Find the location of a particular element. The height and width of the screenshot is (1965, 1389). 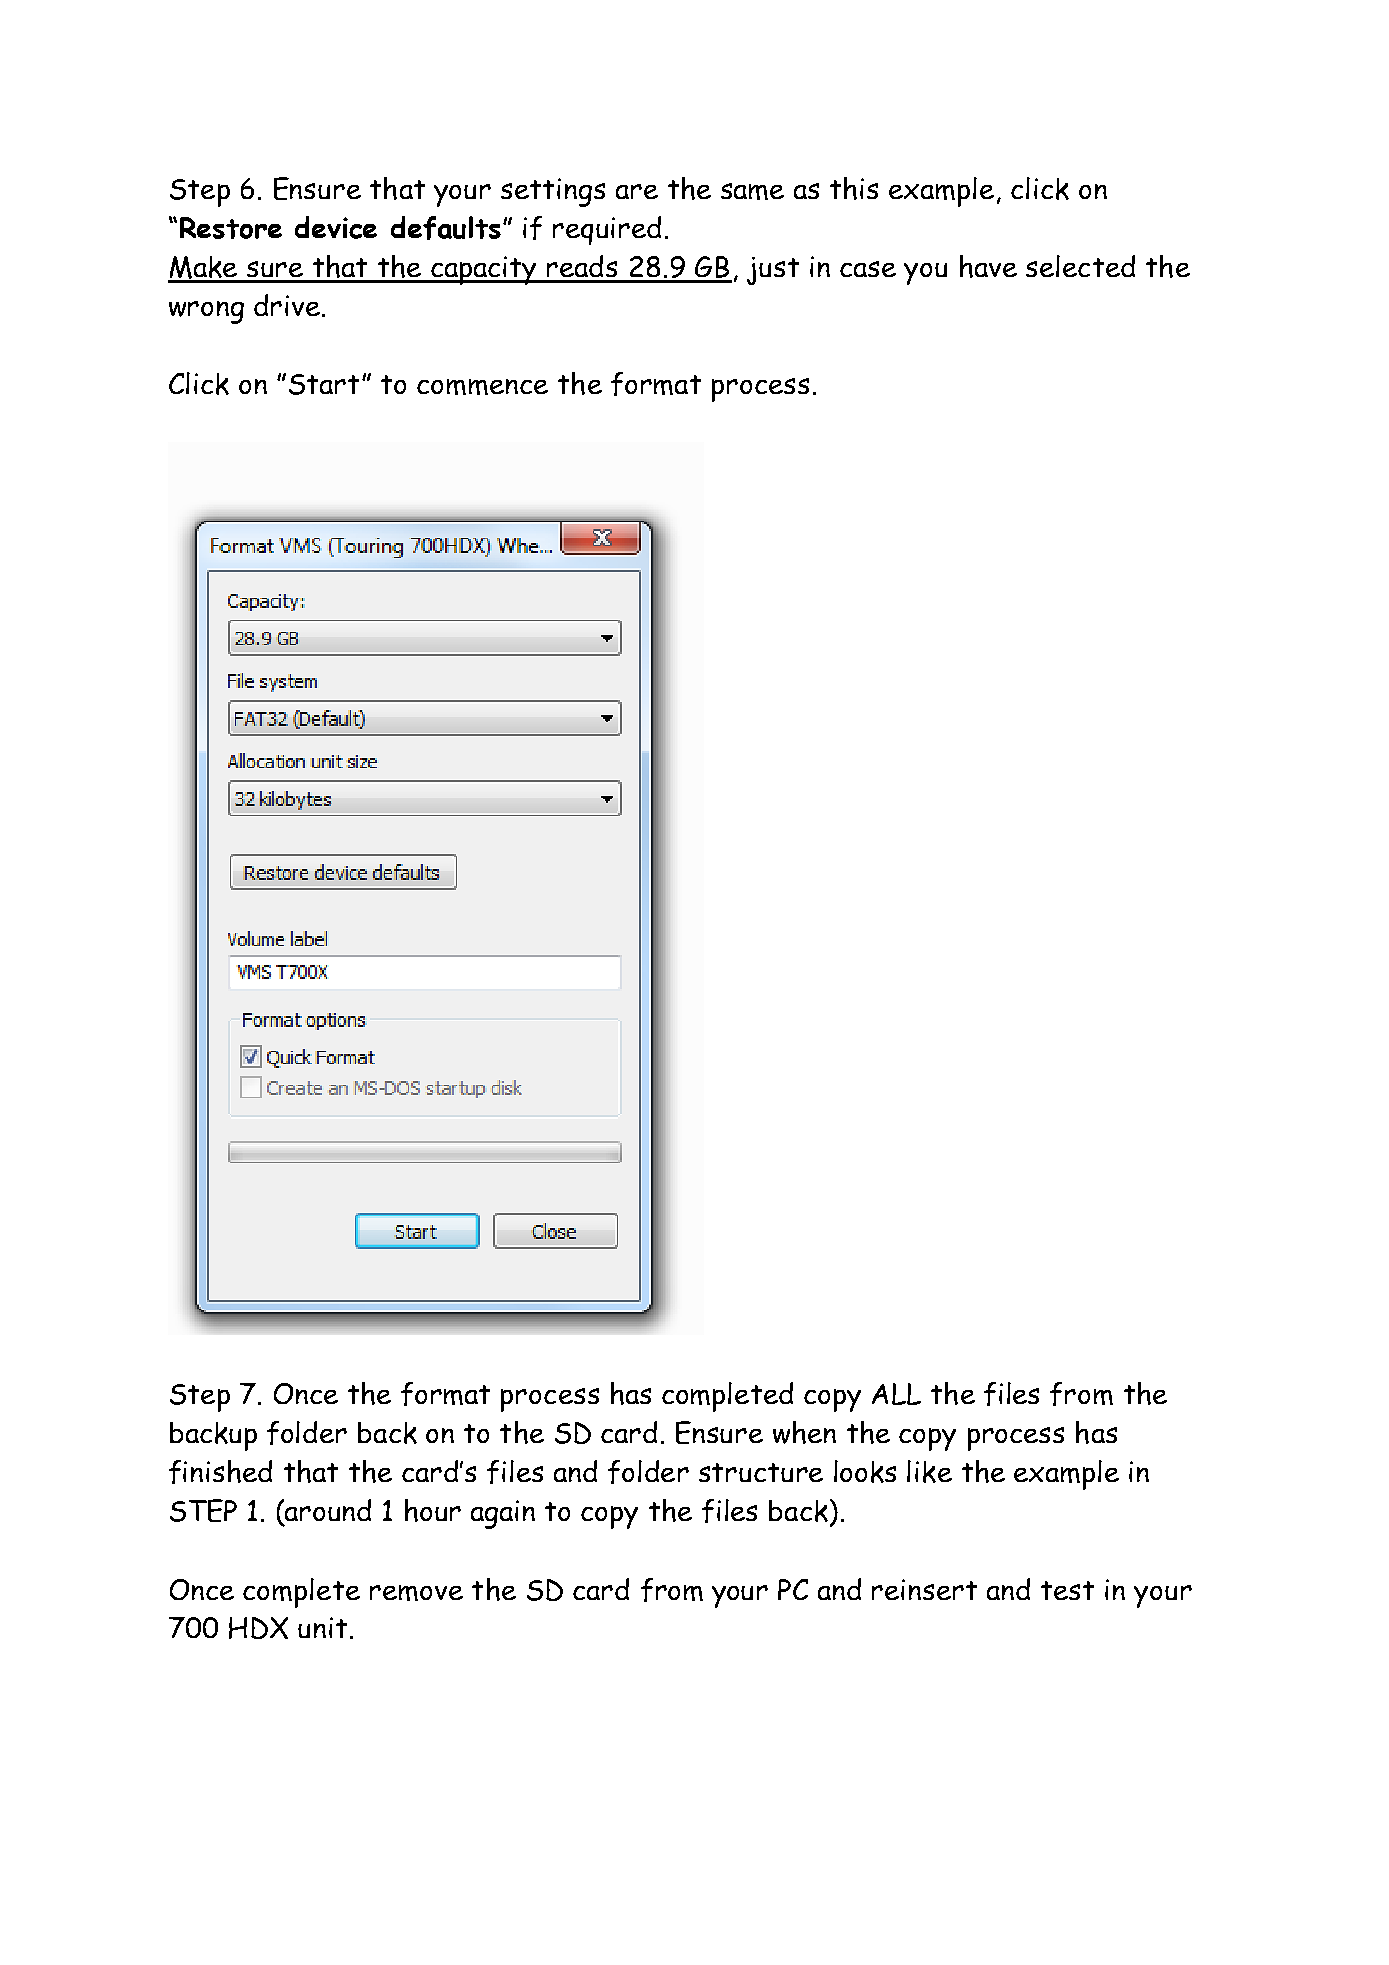

again is located at coordinates (503, 1514).
